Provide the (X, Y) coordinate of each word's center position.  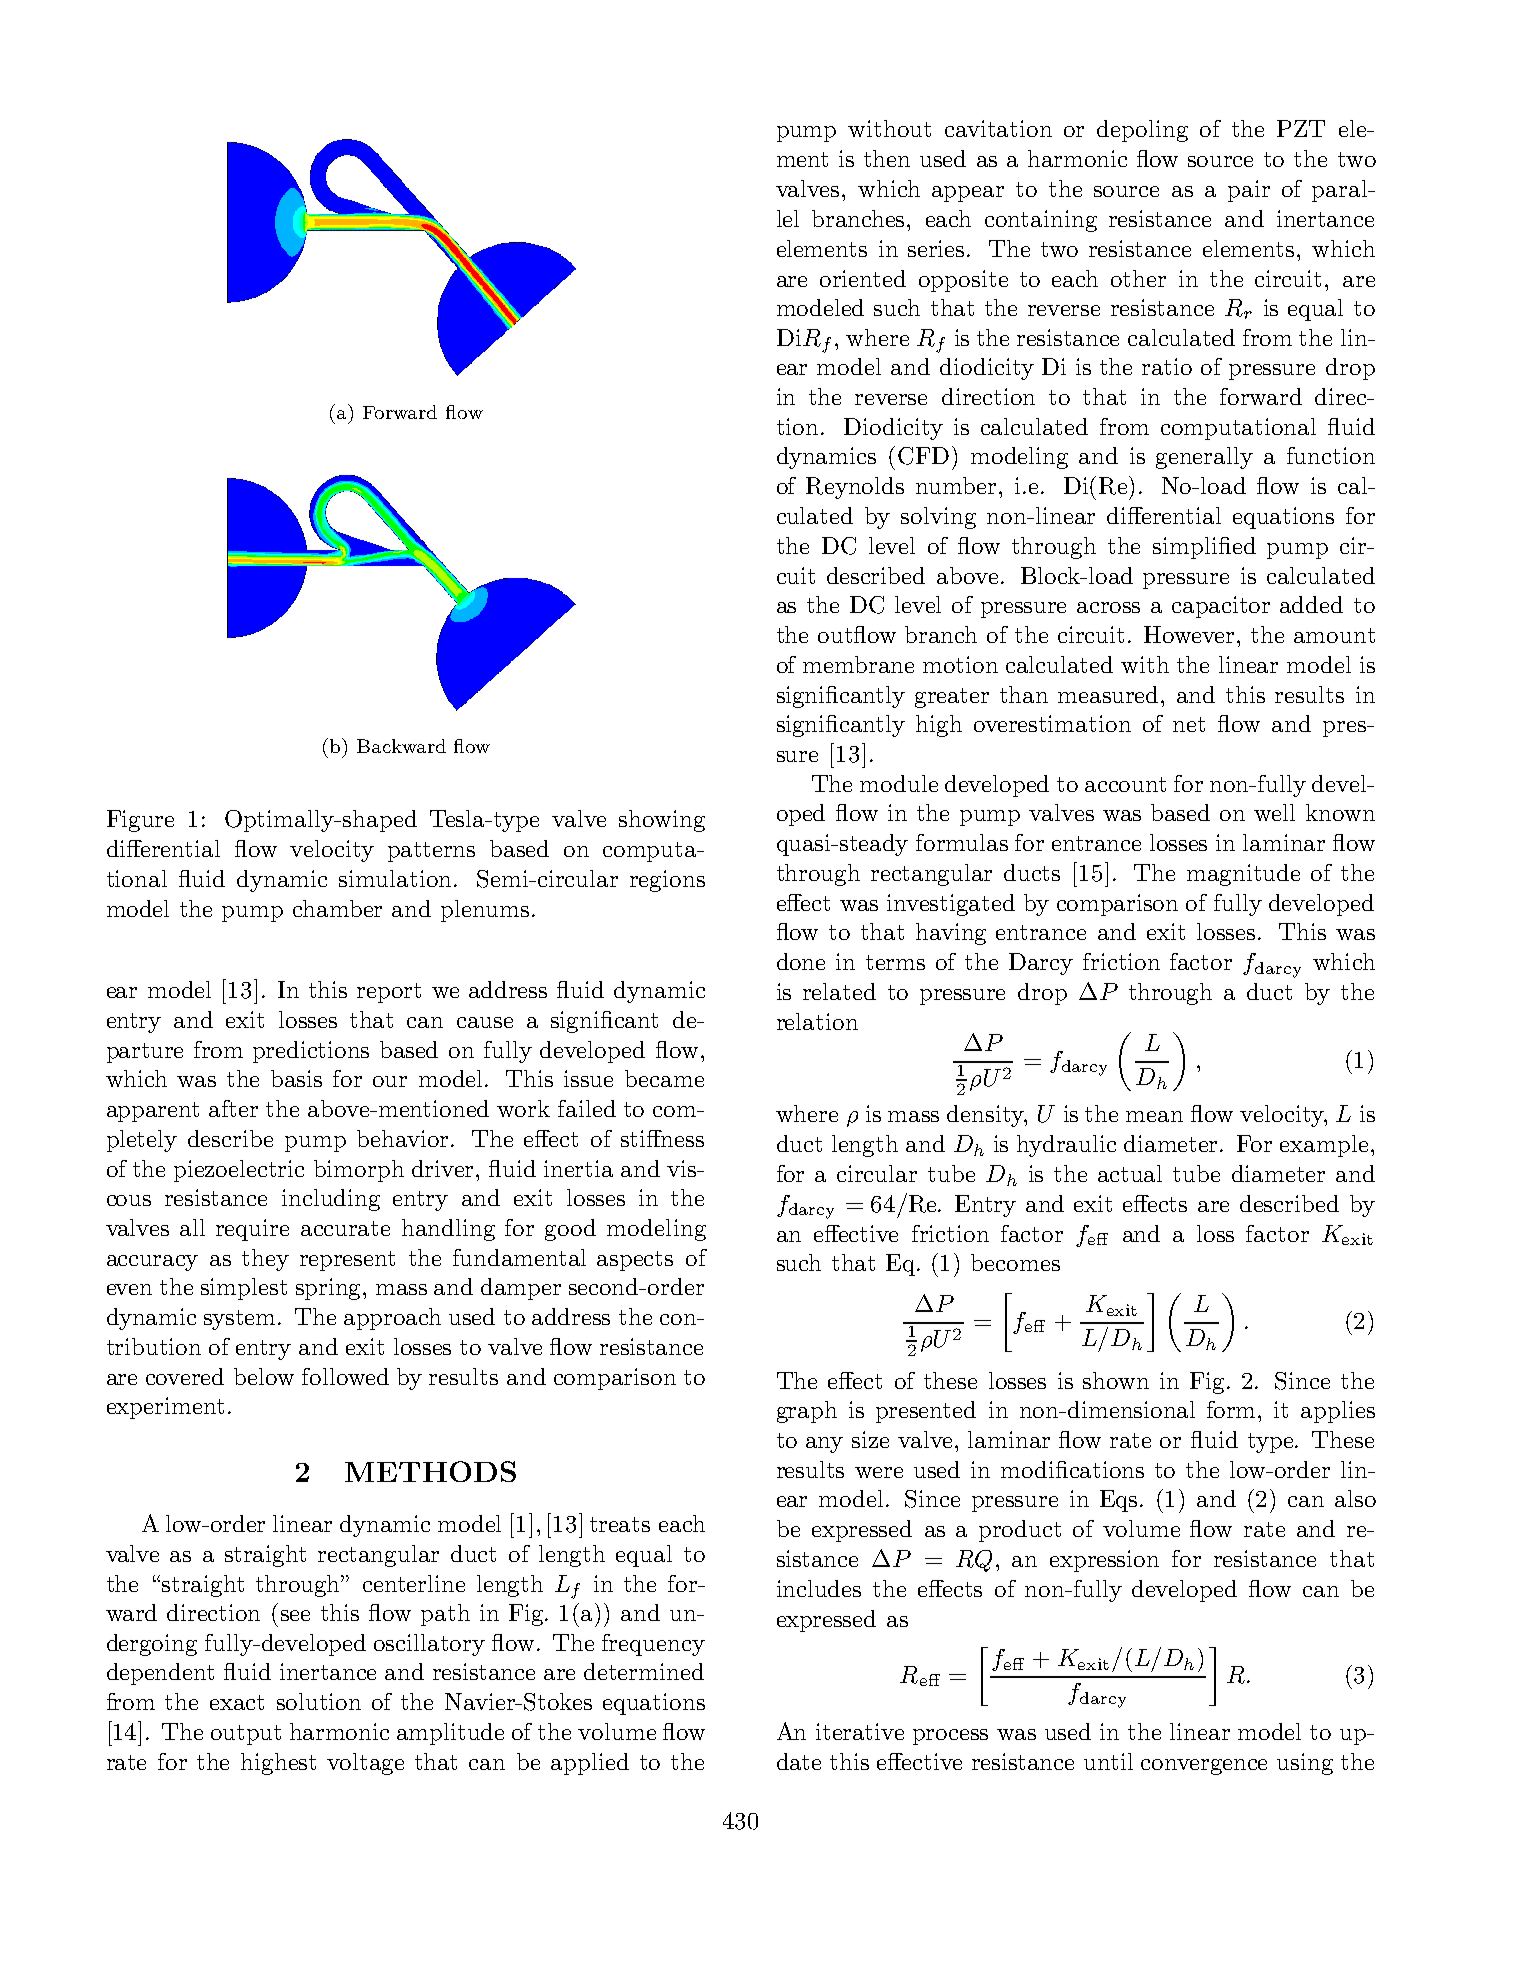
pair (1249, 191)
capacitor (1221, 607)
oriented (863, 278)
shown (1116, 1380)
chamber (337, 908)
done (801, 961)
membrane (858, 664)
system (241, 1320)
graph (807, 1412)
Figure (140, 821)
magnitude (1243, 875)
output (246, 1735)
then (887, 158)
